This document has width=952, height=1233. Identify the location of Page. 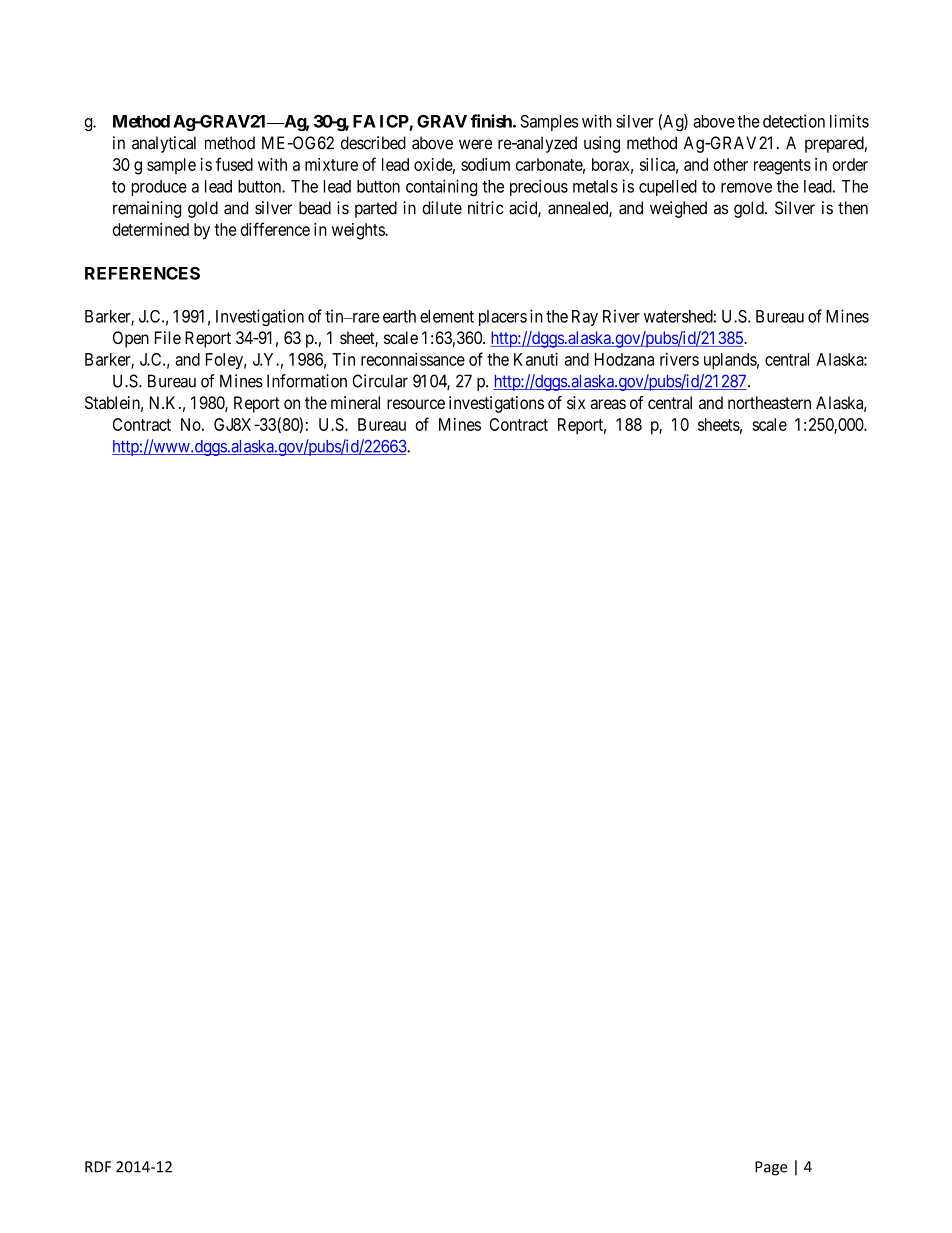
(771, 1168).
